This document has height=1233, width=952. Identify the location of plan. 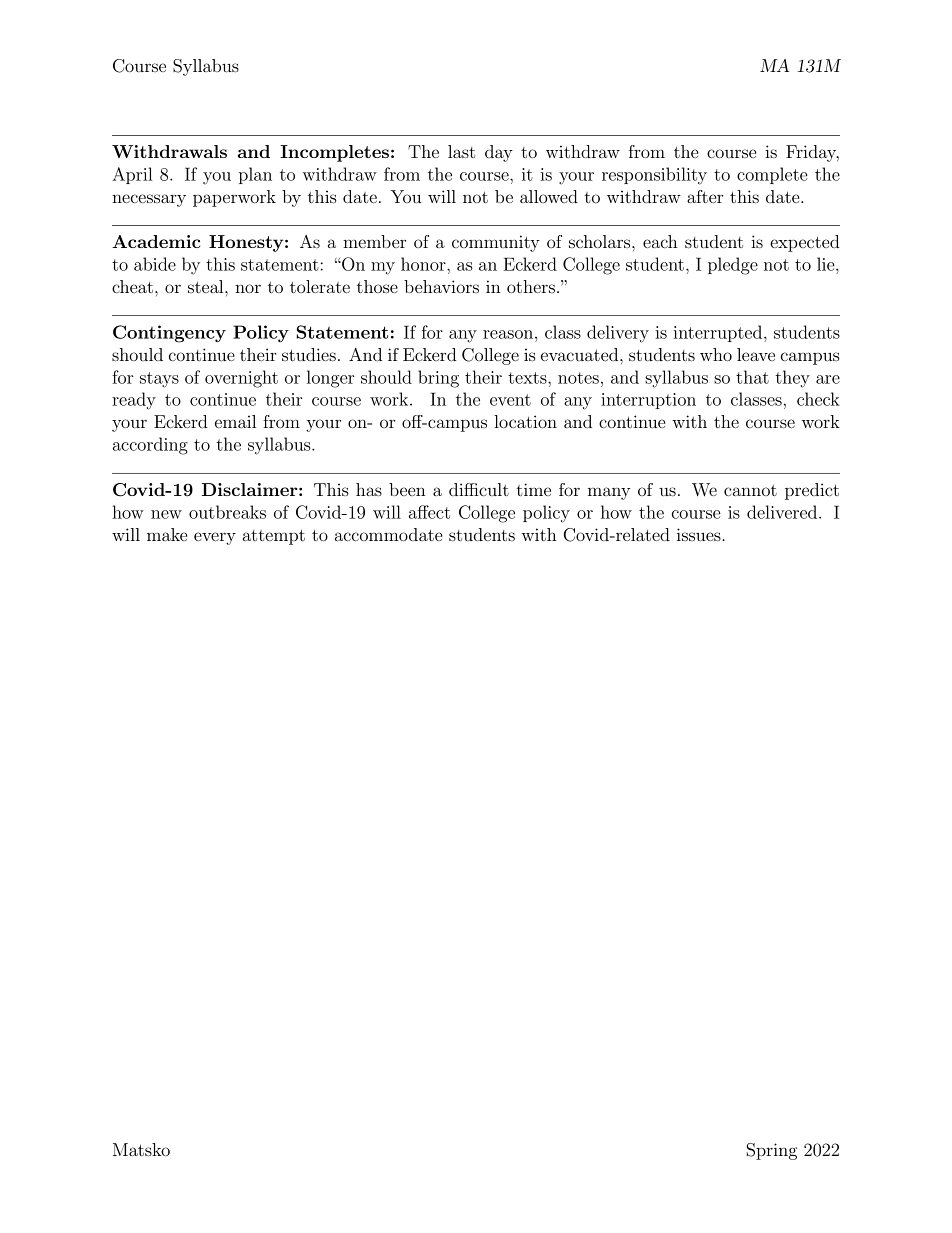
(255, 175).
